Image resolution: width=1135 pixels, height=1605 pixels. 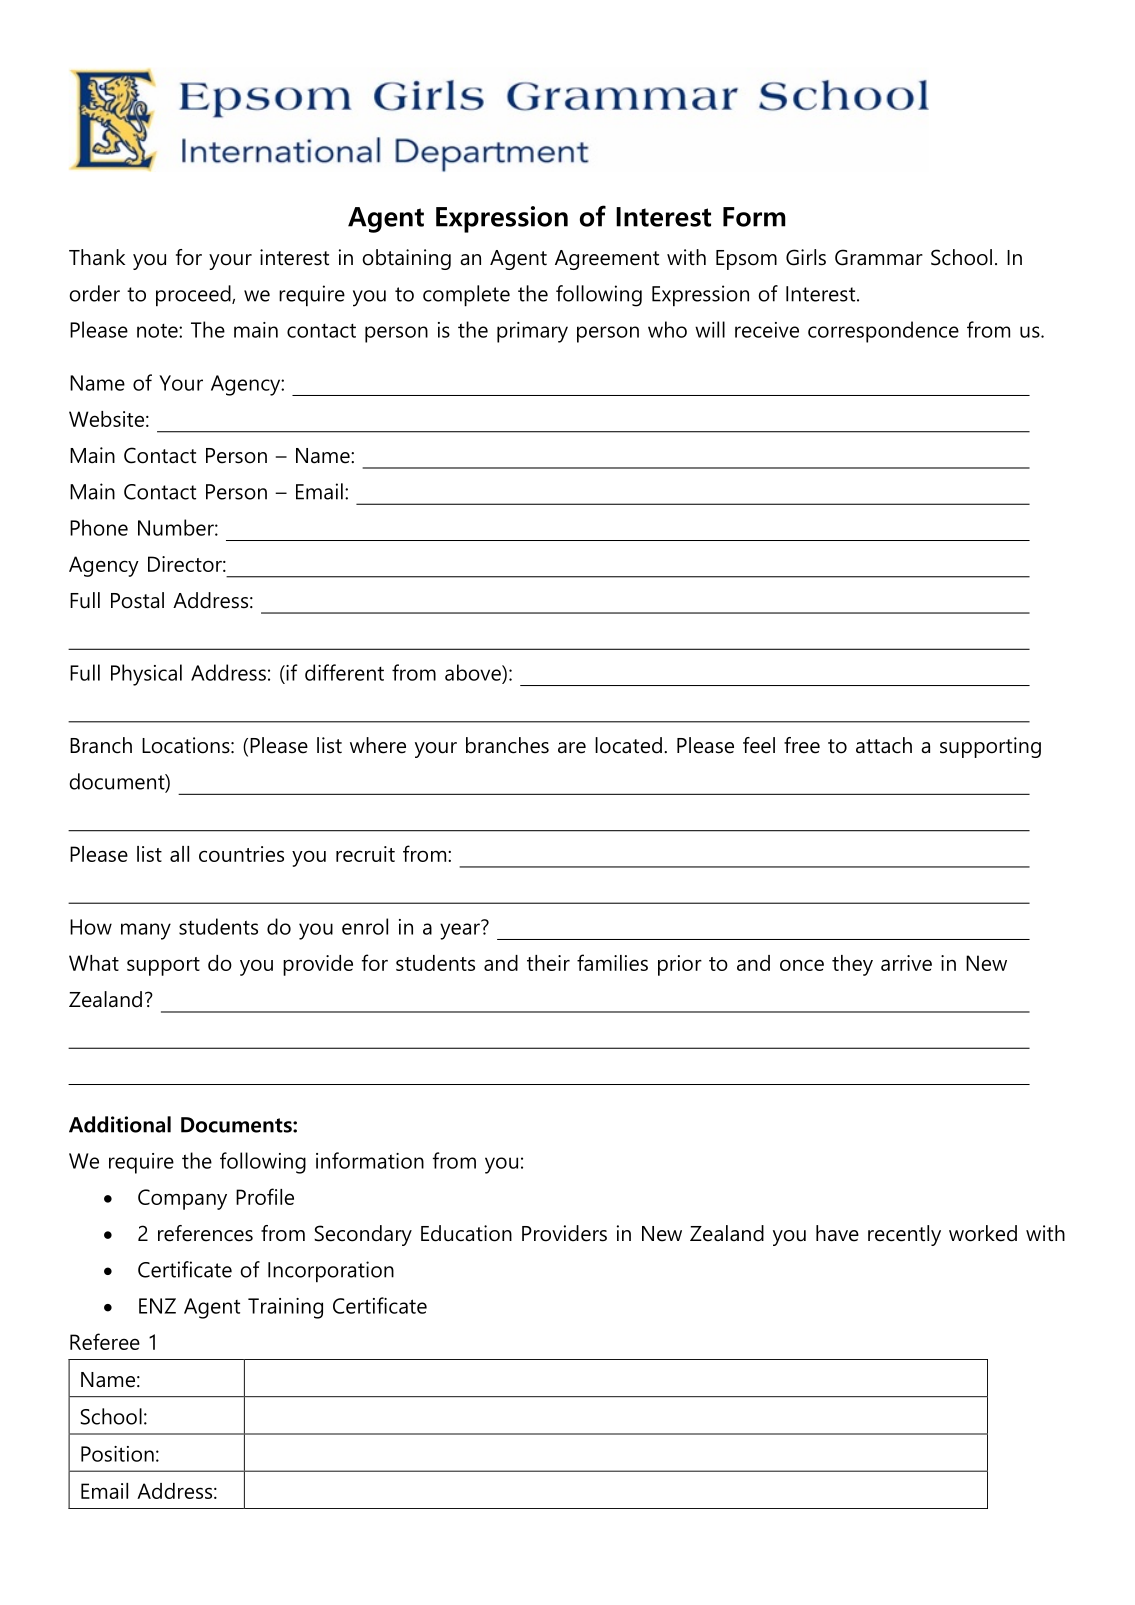 What do you see at coordinates (120, 1124) in the page?
I see `Additional` at bounding box center [120, 1124].
